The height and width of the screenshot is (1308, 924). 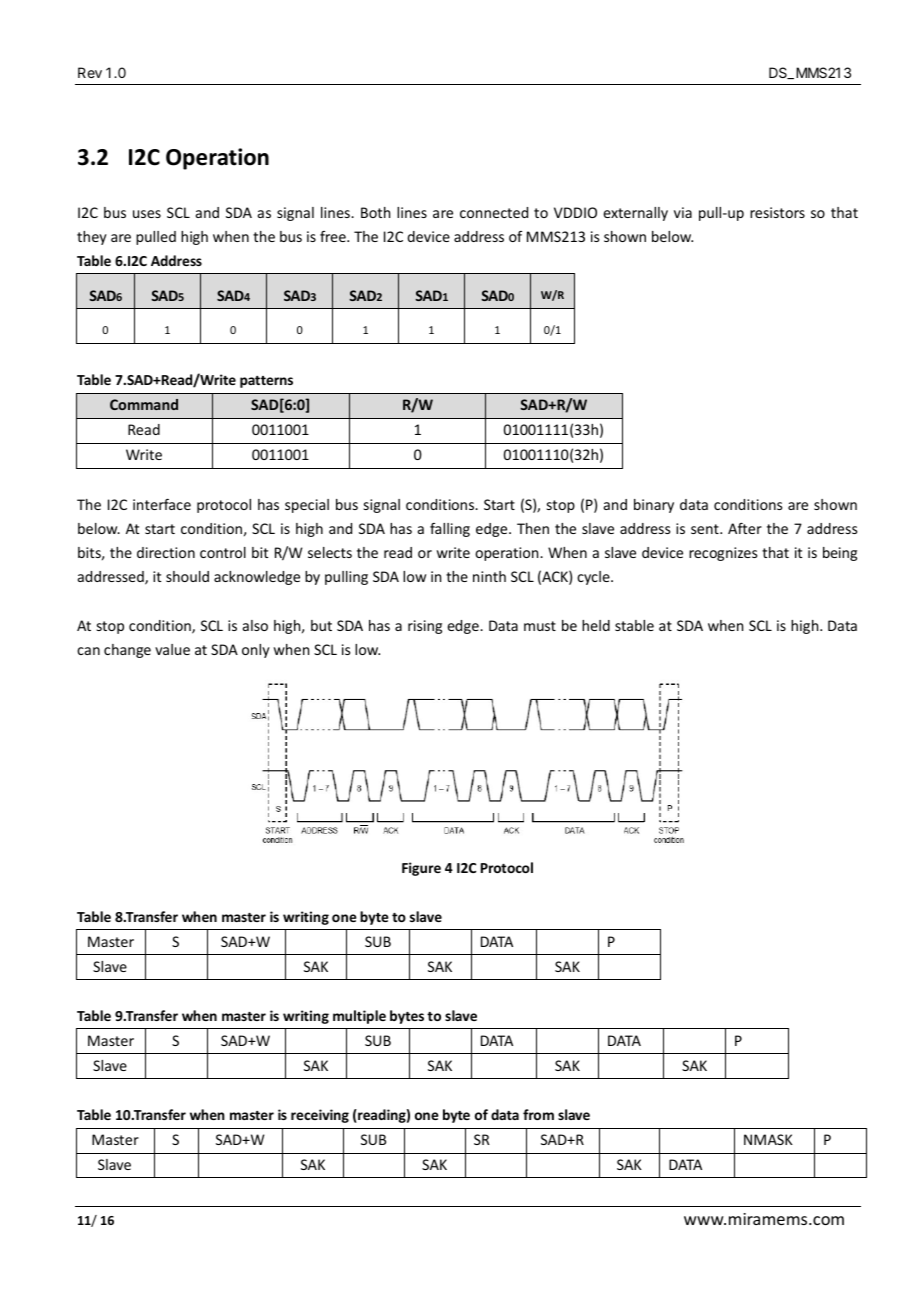 I want to click on Rev, so click(x=90, y=72).
